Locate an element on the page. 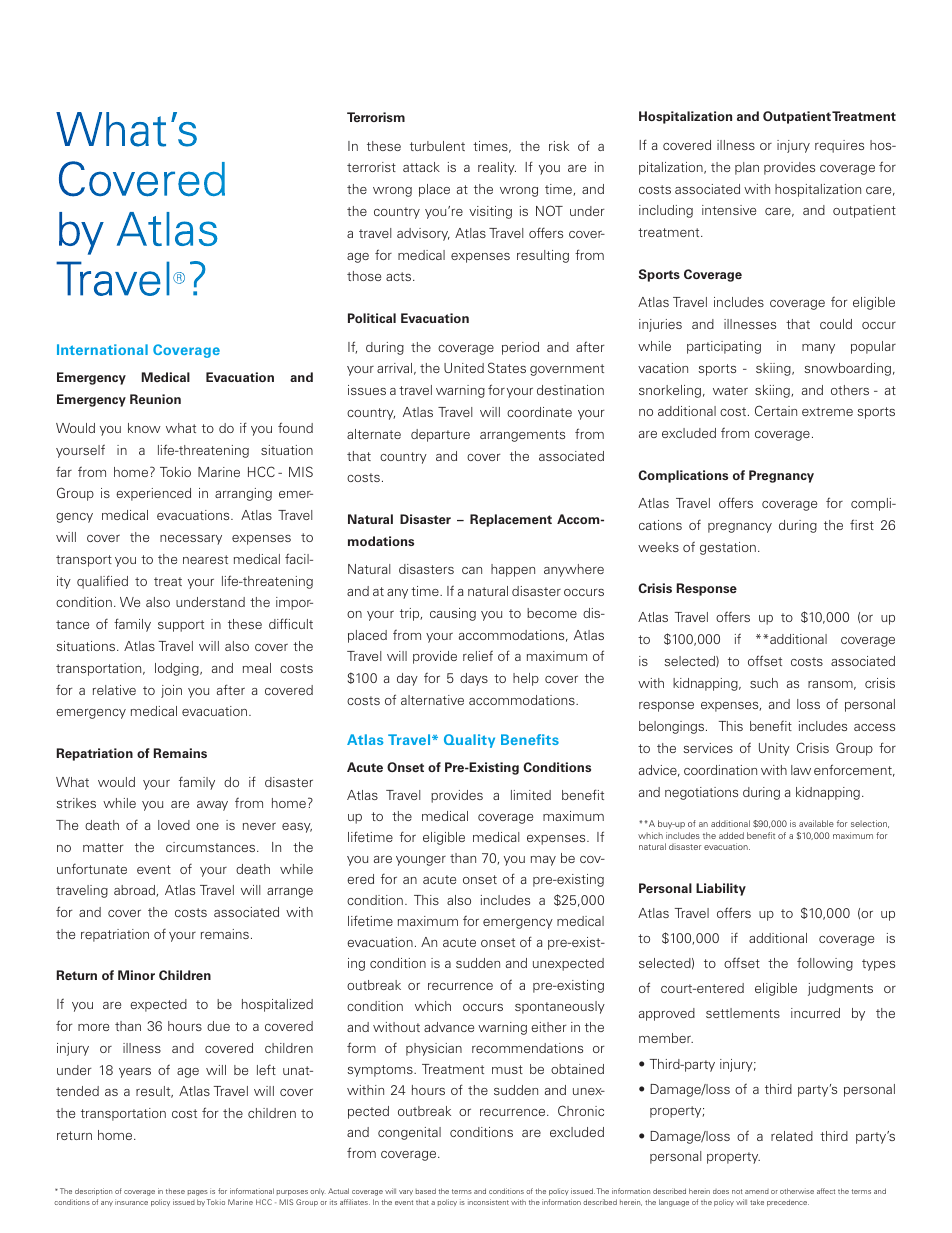 The height and width of the document is (1233, 952). turbulent is located at coordinates (437, 146).
